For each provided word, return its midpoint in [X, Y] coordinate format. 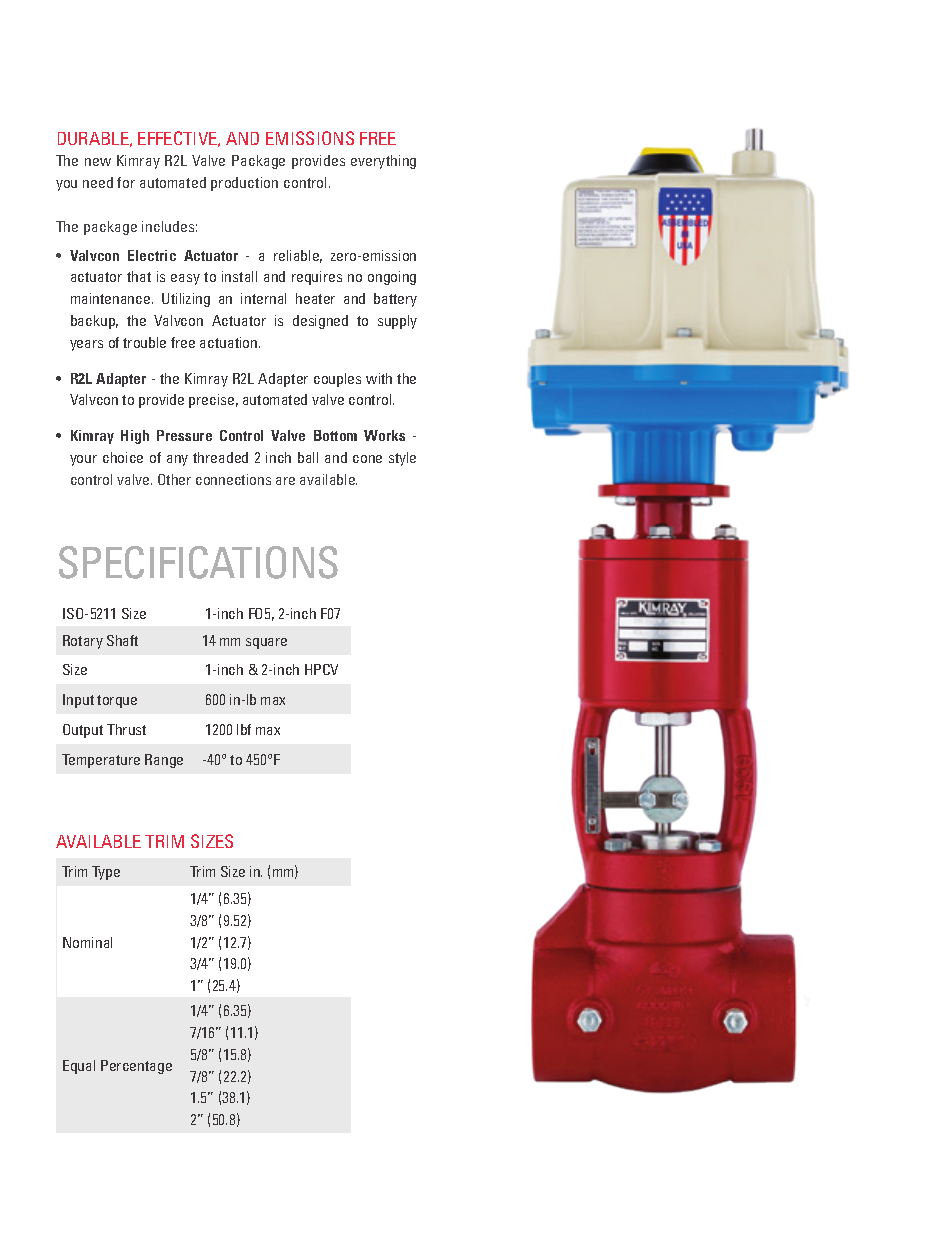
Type [106, 873]
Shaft [122, 640]
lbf [244, 729]
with [379, 378]
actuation [230, 342]
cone [367, 459]
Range [164, 761]
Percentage [136, 1067]
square [266, 643]
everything [383, 162]
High [135, 437]
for [126, 182]
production [244, 184]
